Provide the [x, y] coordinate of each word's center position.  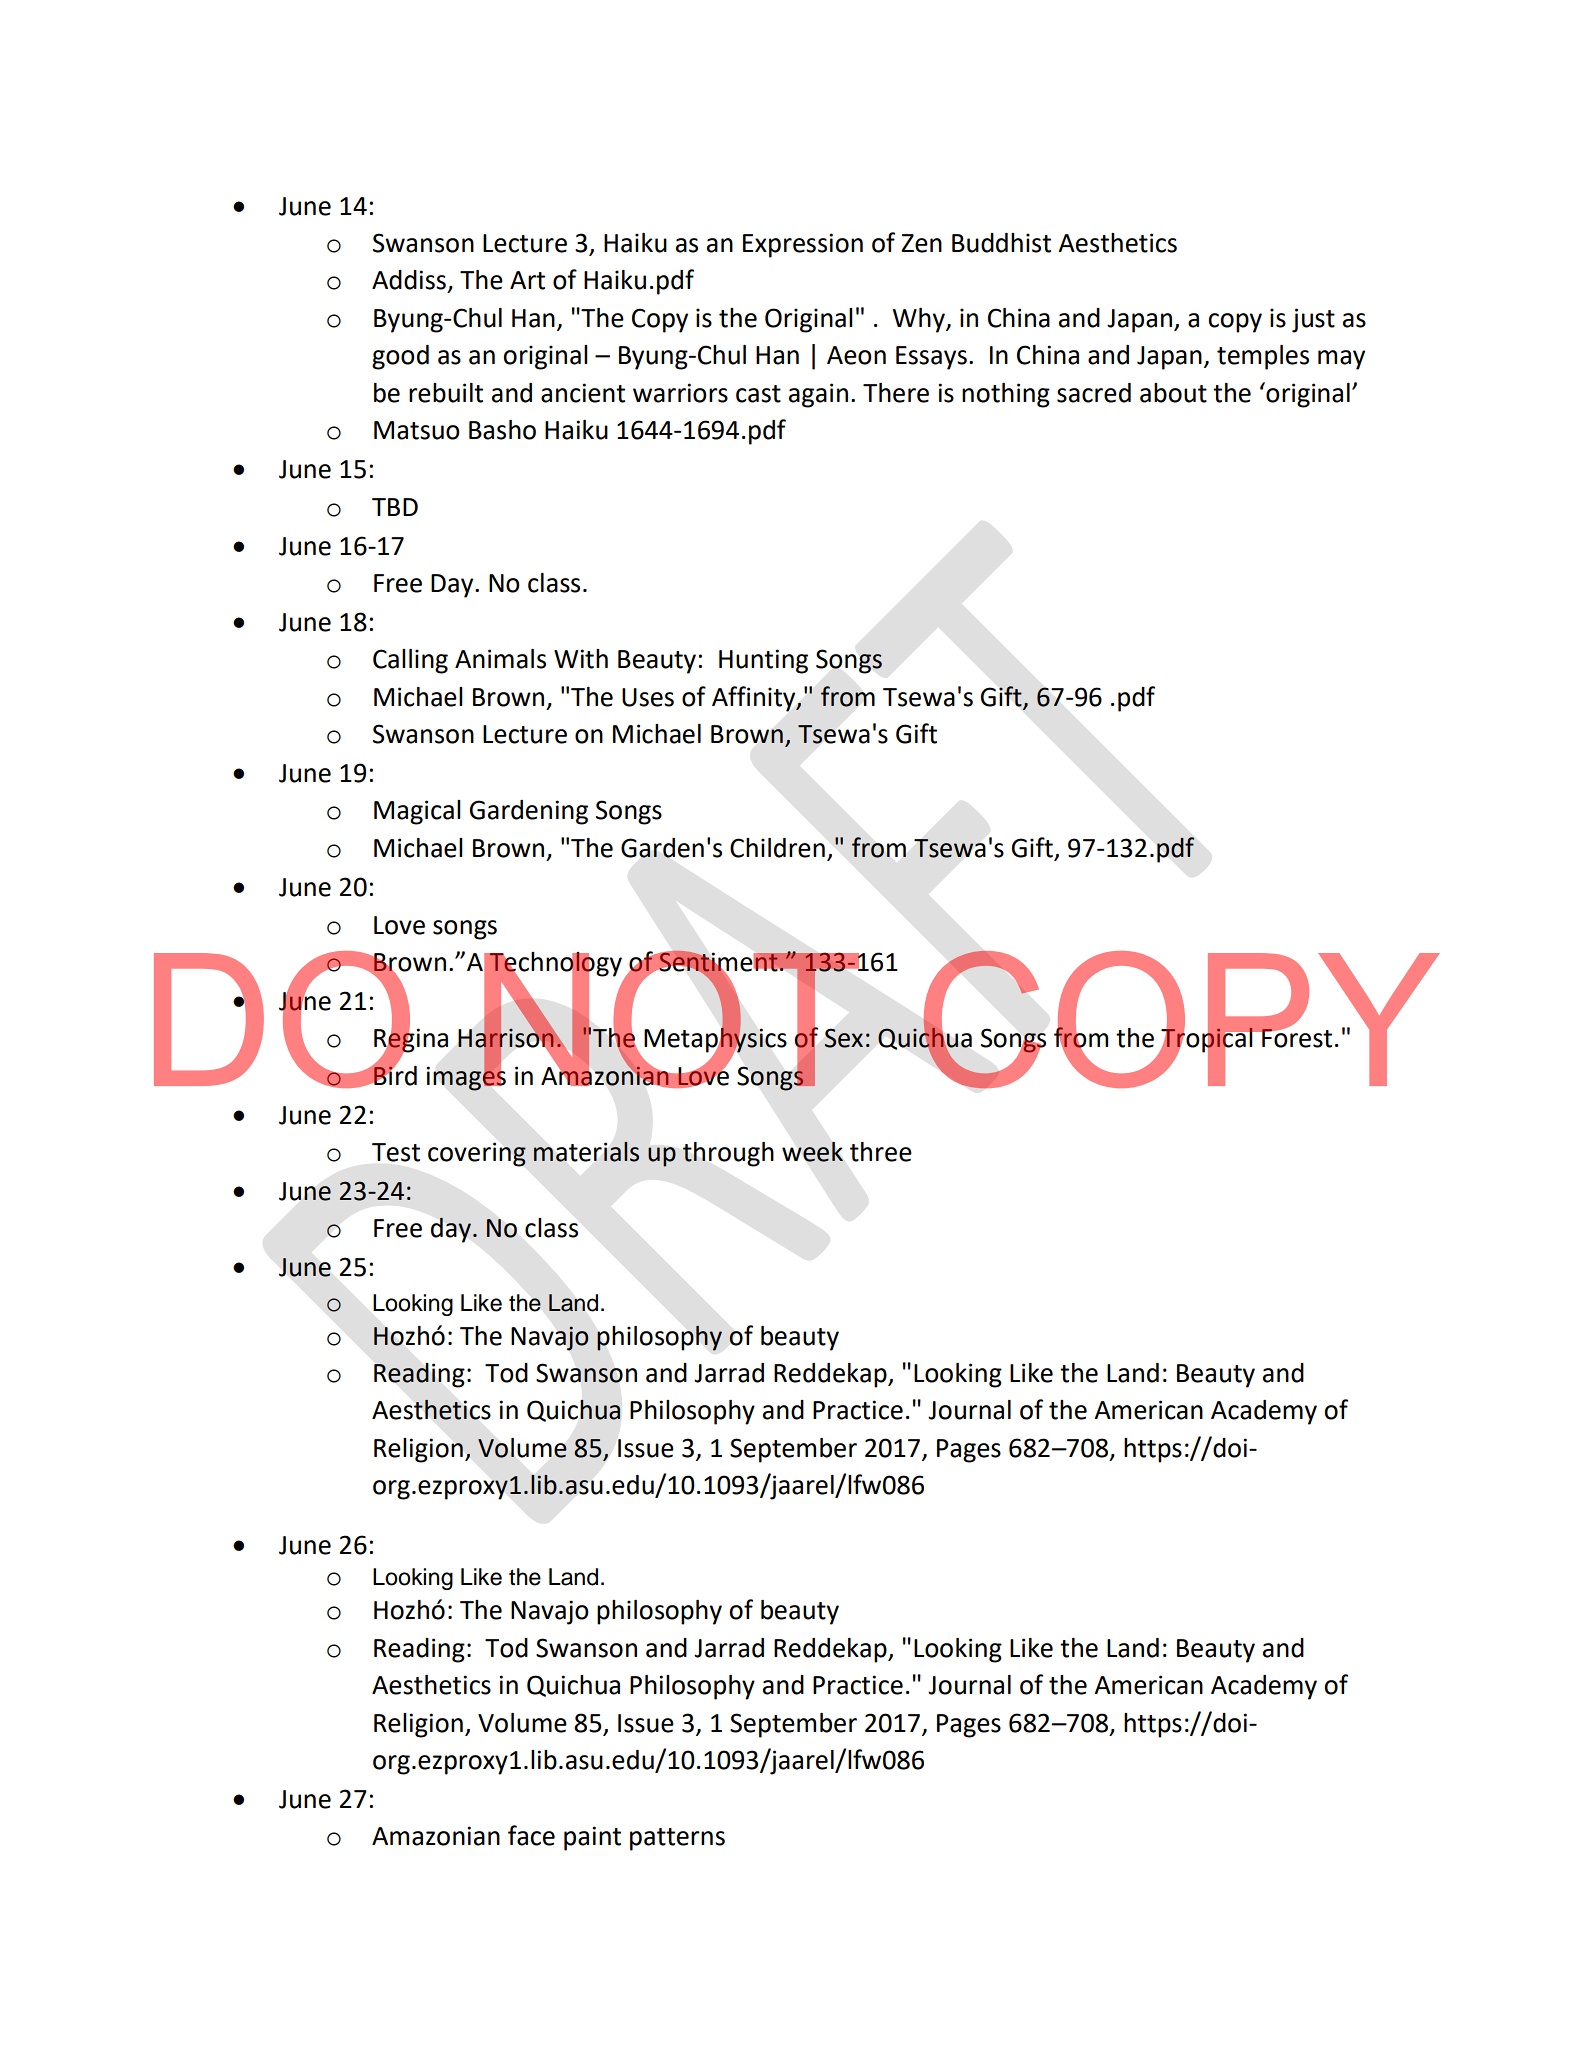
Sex [844, 1038]
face [531, 1835]
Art [527, 280]
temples [1263, 357]
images [466, 1077]
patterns [677, 1839]
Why [920, 320]
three [881, 1152]
